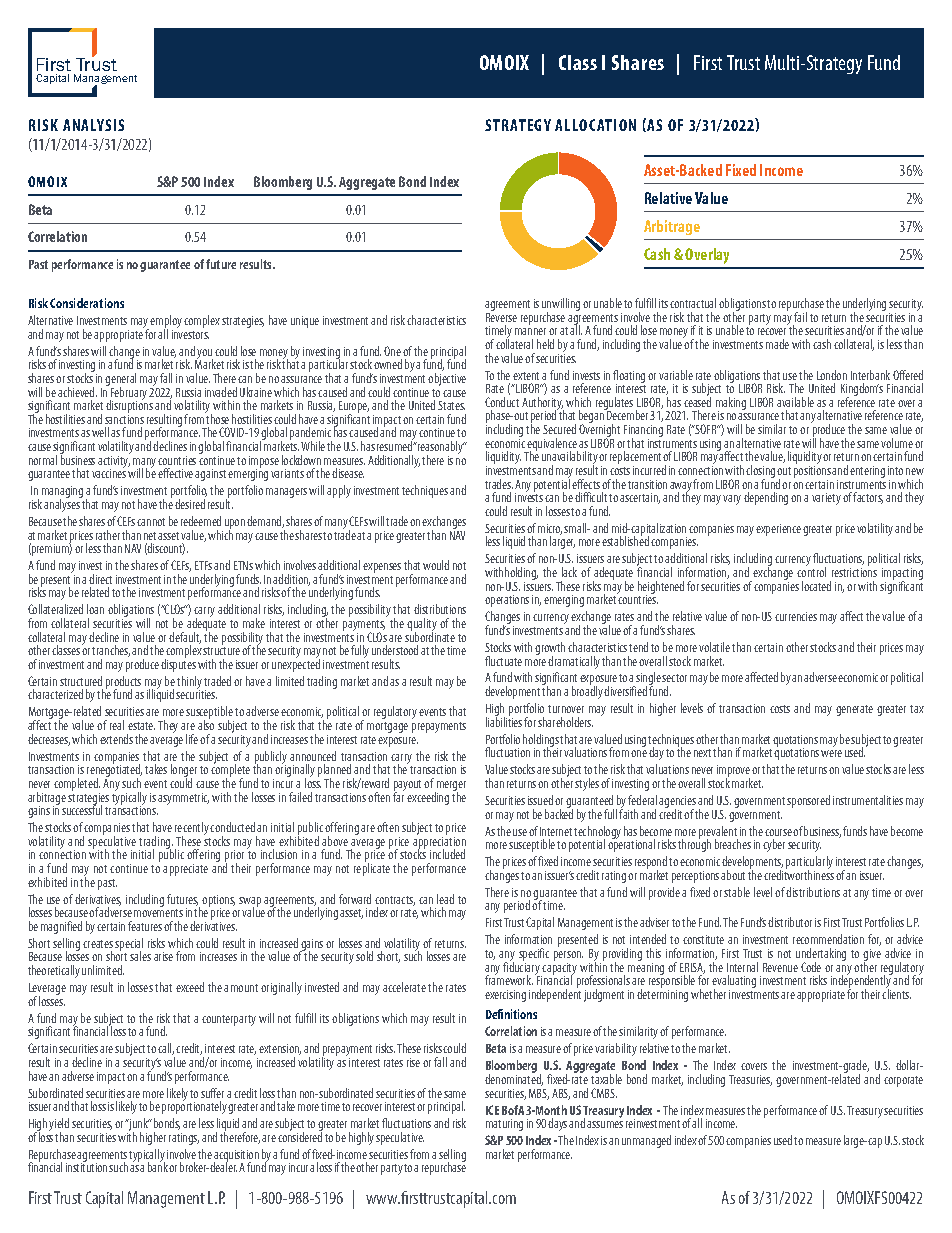  Describe the element at coordinates (777, 344) in the screenshot. I see `made` at that location.
